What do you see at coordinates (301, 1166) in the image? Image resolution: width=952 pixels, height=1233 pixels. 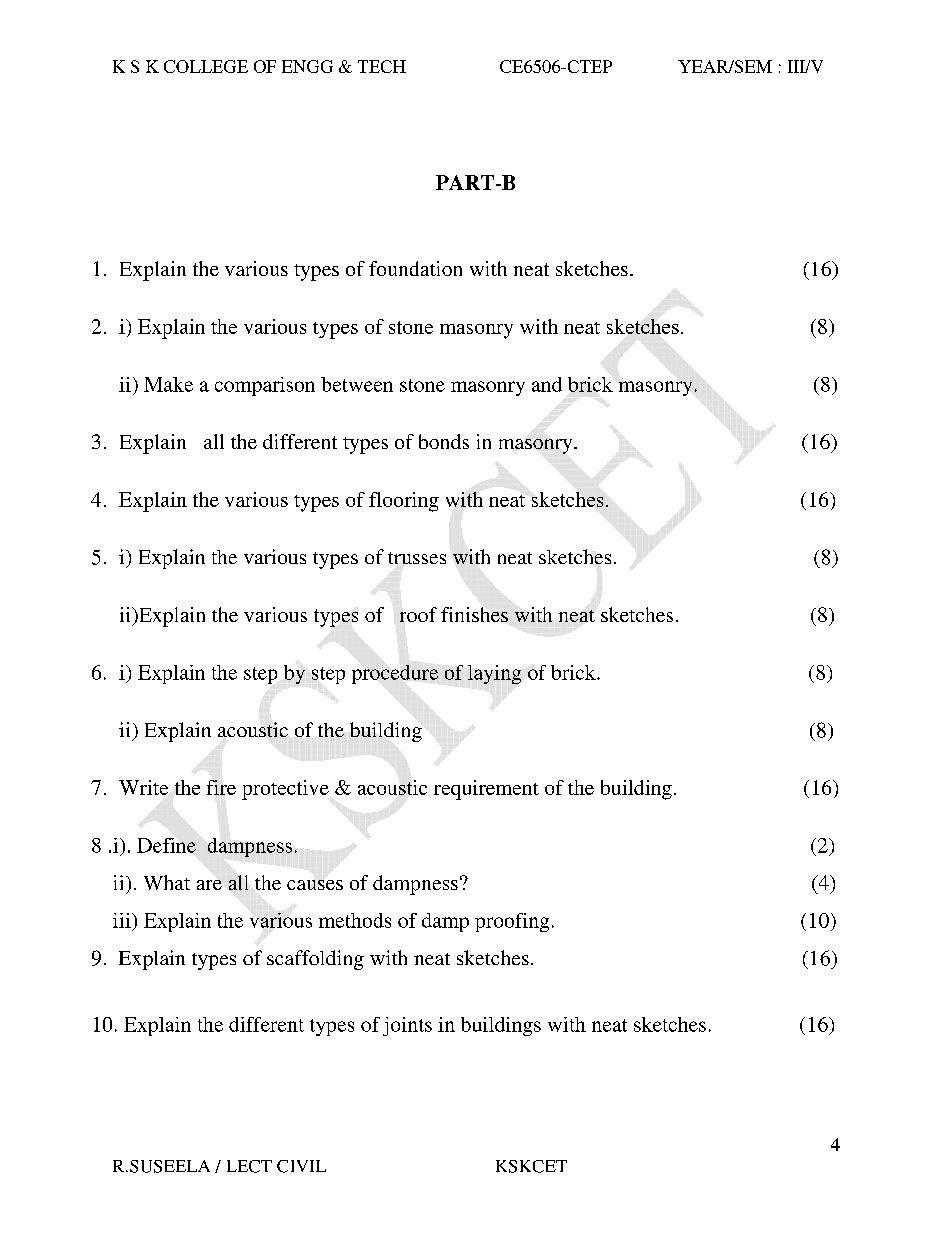 I see `CIVIL` at bounding box center [301, 1166].
